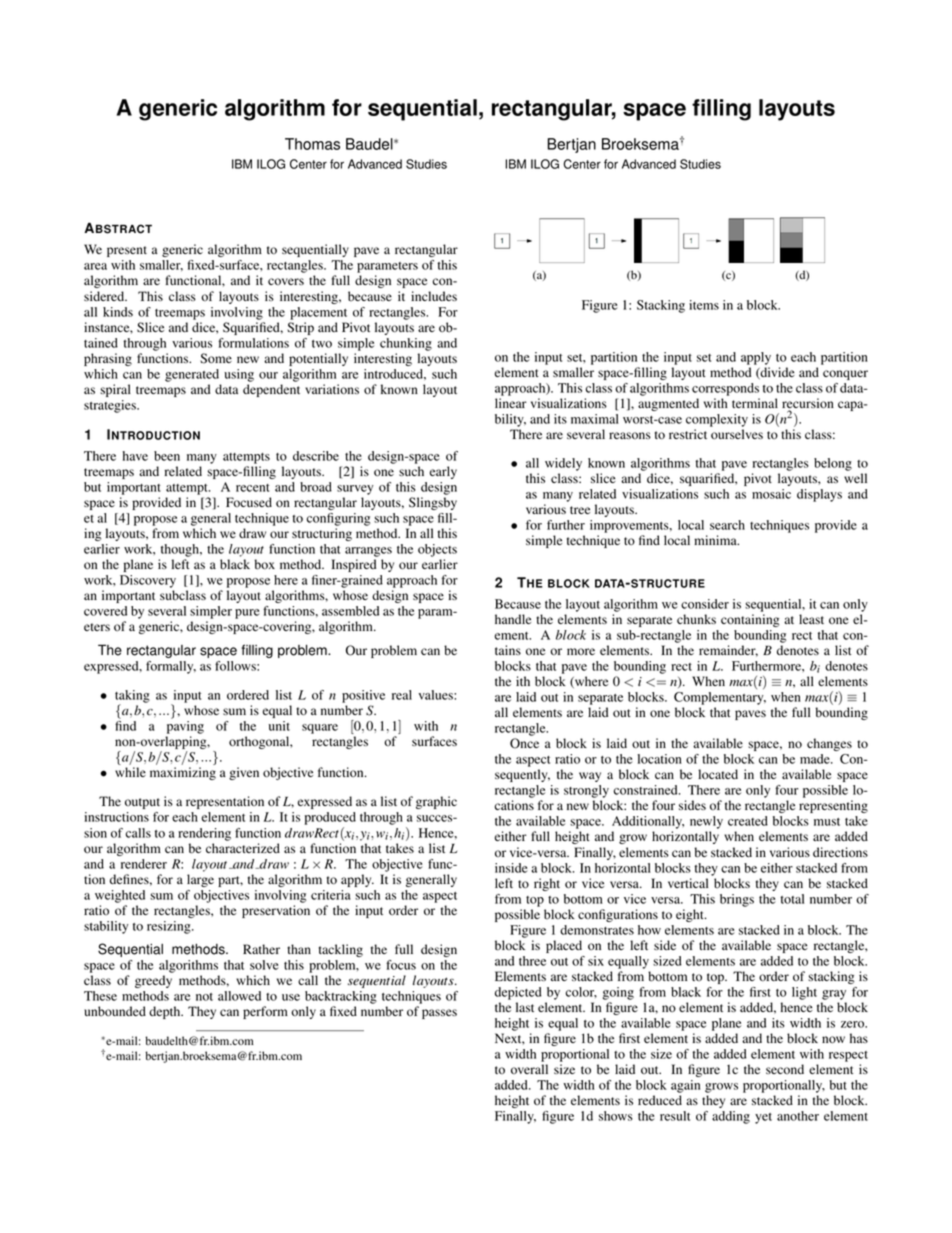 The image size is (952, 1233). Describe the element at coordinates (785, 1069) in the screenshot. I see `second` at that location.
